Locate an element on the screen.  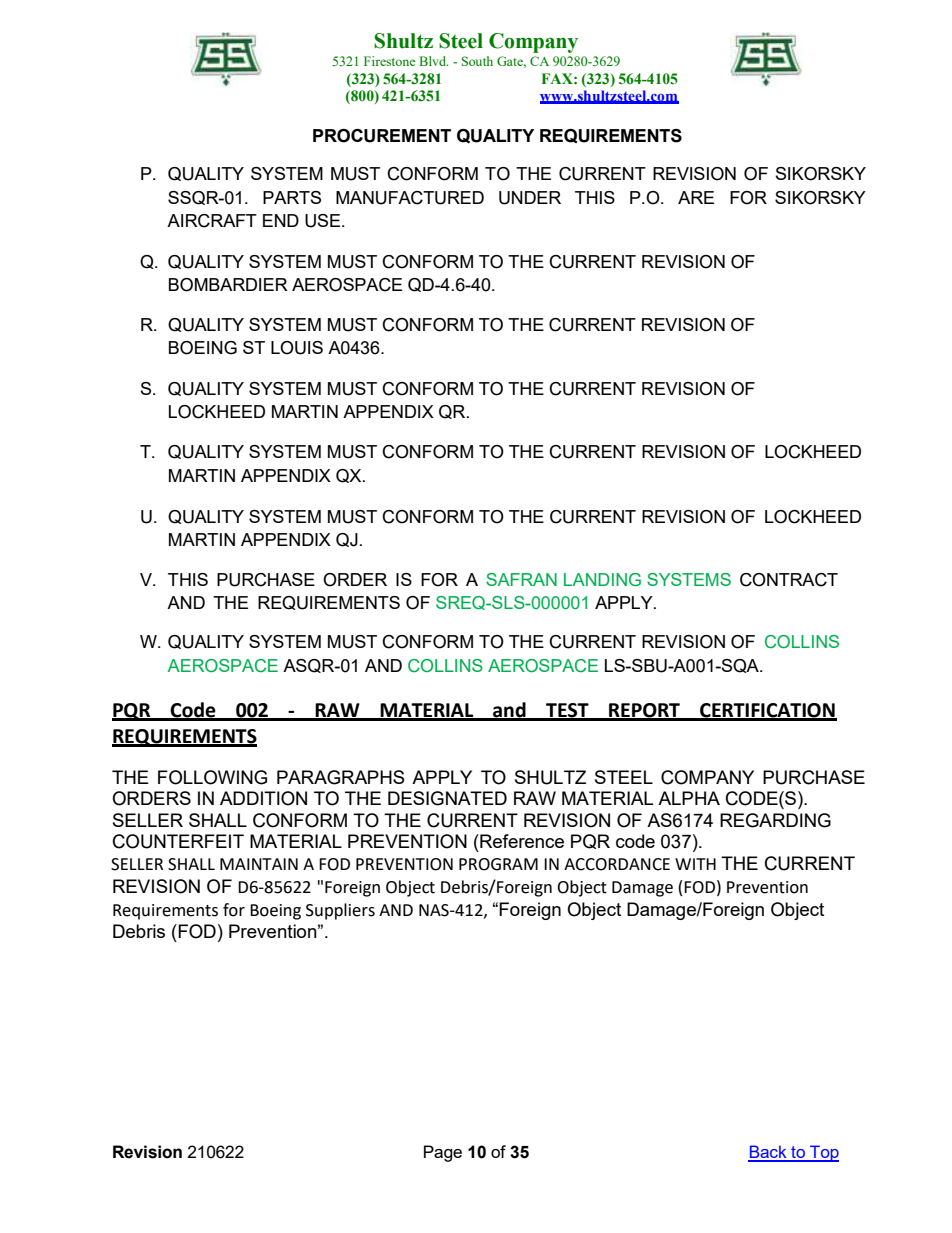
ALPHA is located at coordinates (689, 798).
